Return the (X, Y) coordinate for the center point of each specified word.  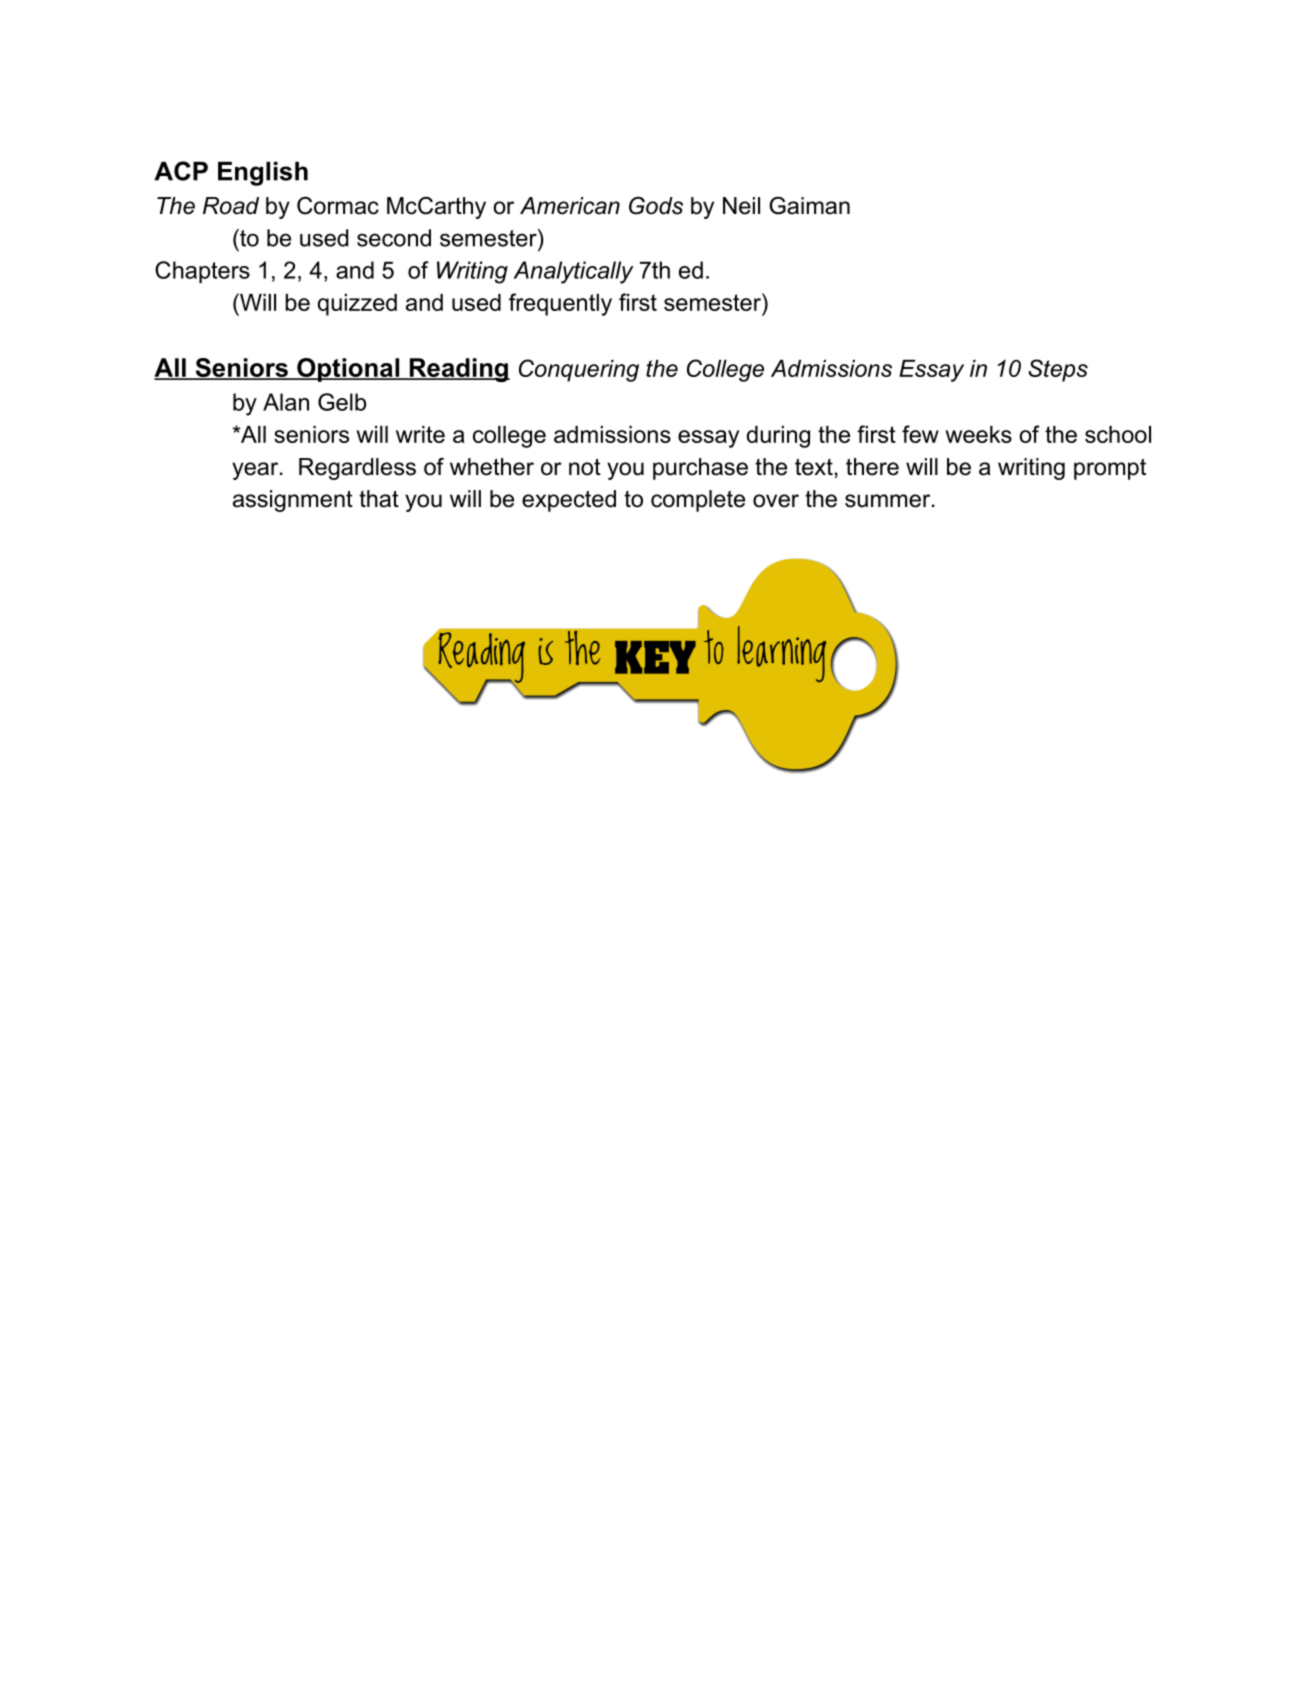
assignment (293, 501)
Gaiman (809, 206)
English (263, 174)
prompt (1110, 469)
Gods (656, 206)
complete (698, 501)
